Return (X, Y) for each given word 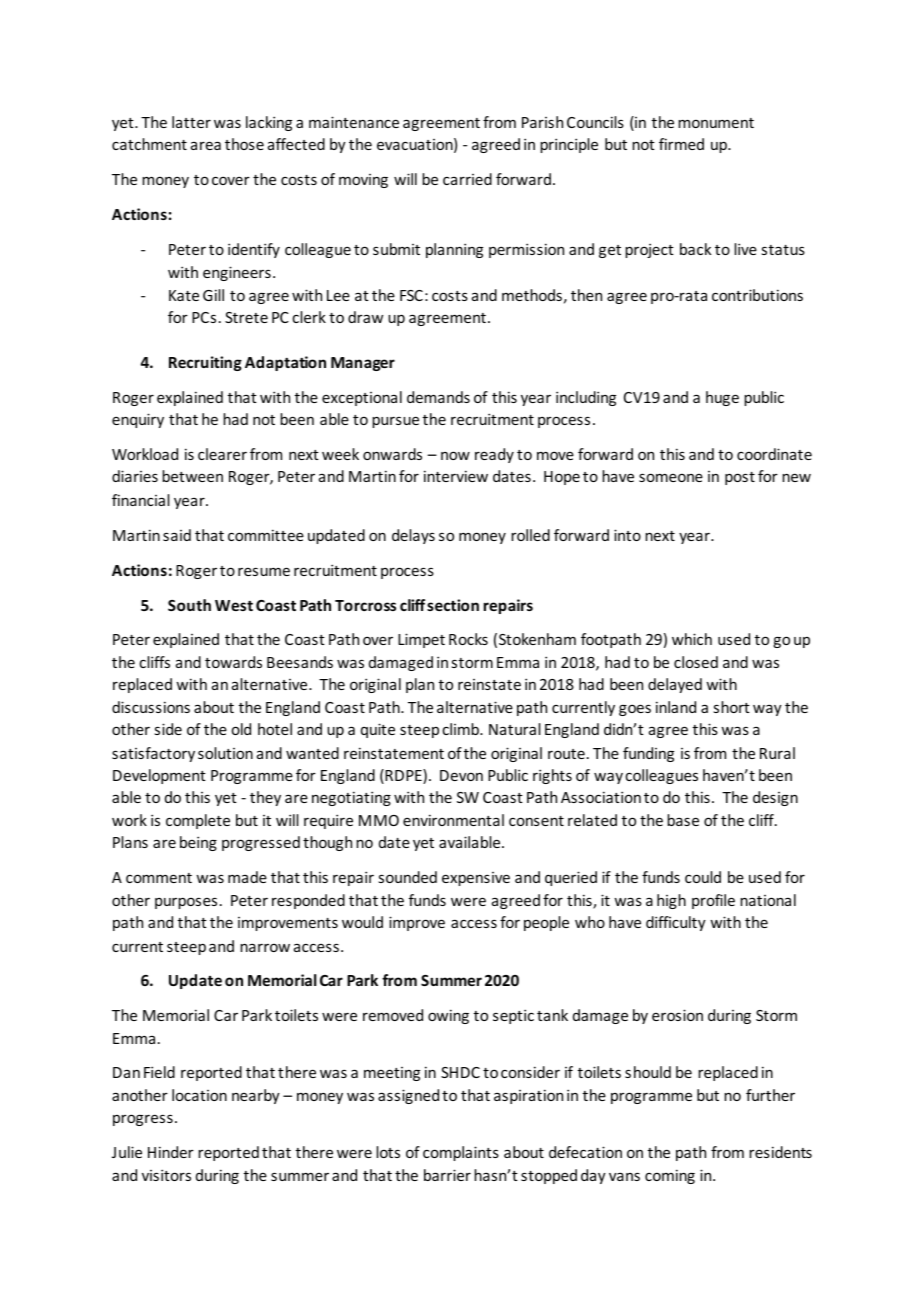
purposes (186, 903)
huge (722, 398)
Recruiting (205, 363)
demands (438, 397)
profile (713, 901)
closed (696, 662)
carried (467, 179)
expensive (476, 879)
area (206, 145)
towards (233, 662)
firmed (681, 144)
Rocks (468, 639)
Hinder (171, 1152)
